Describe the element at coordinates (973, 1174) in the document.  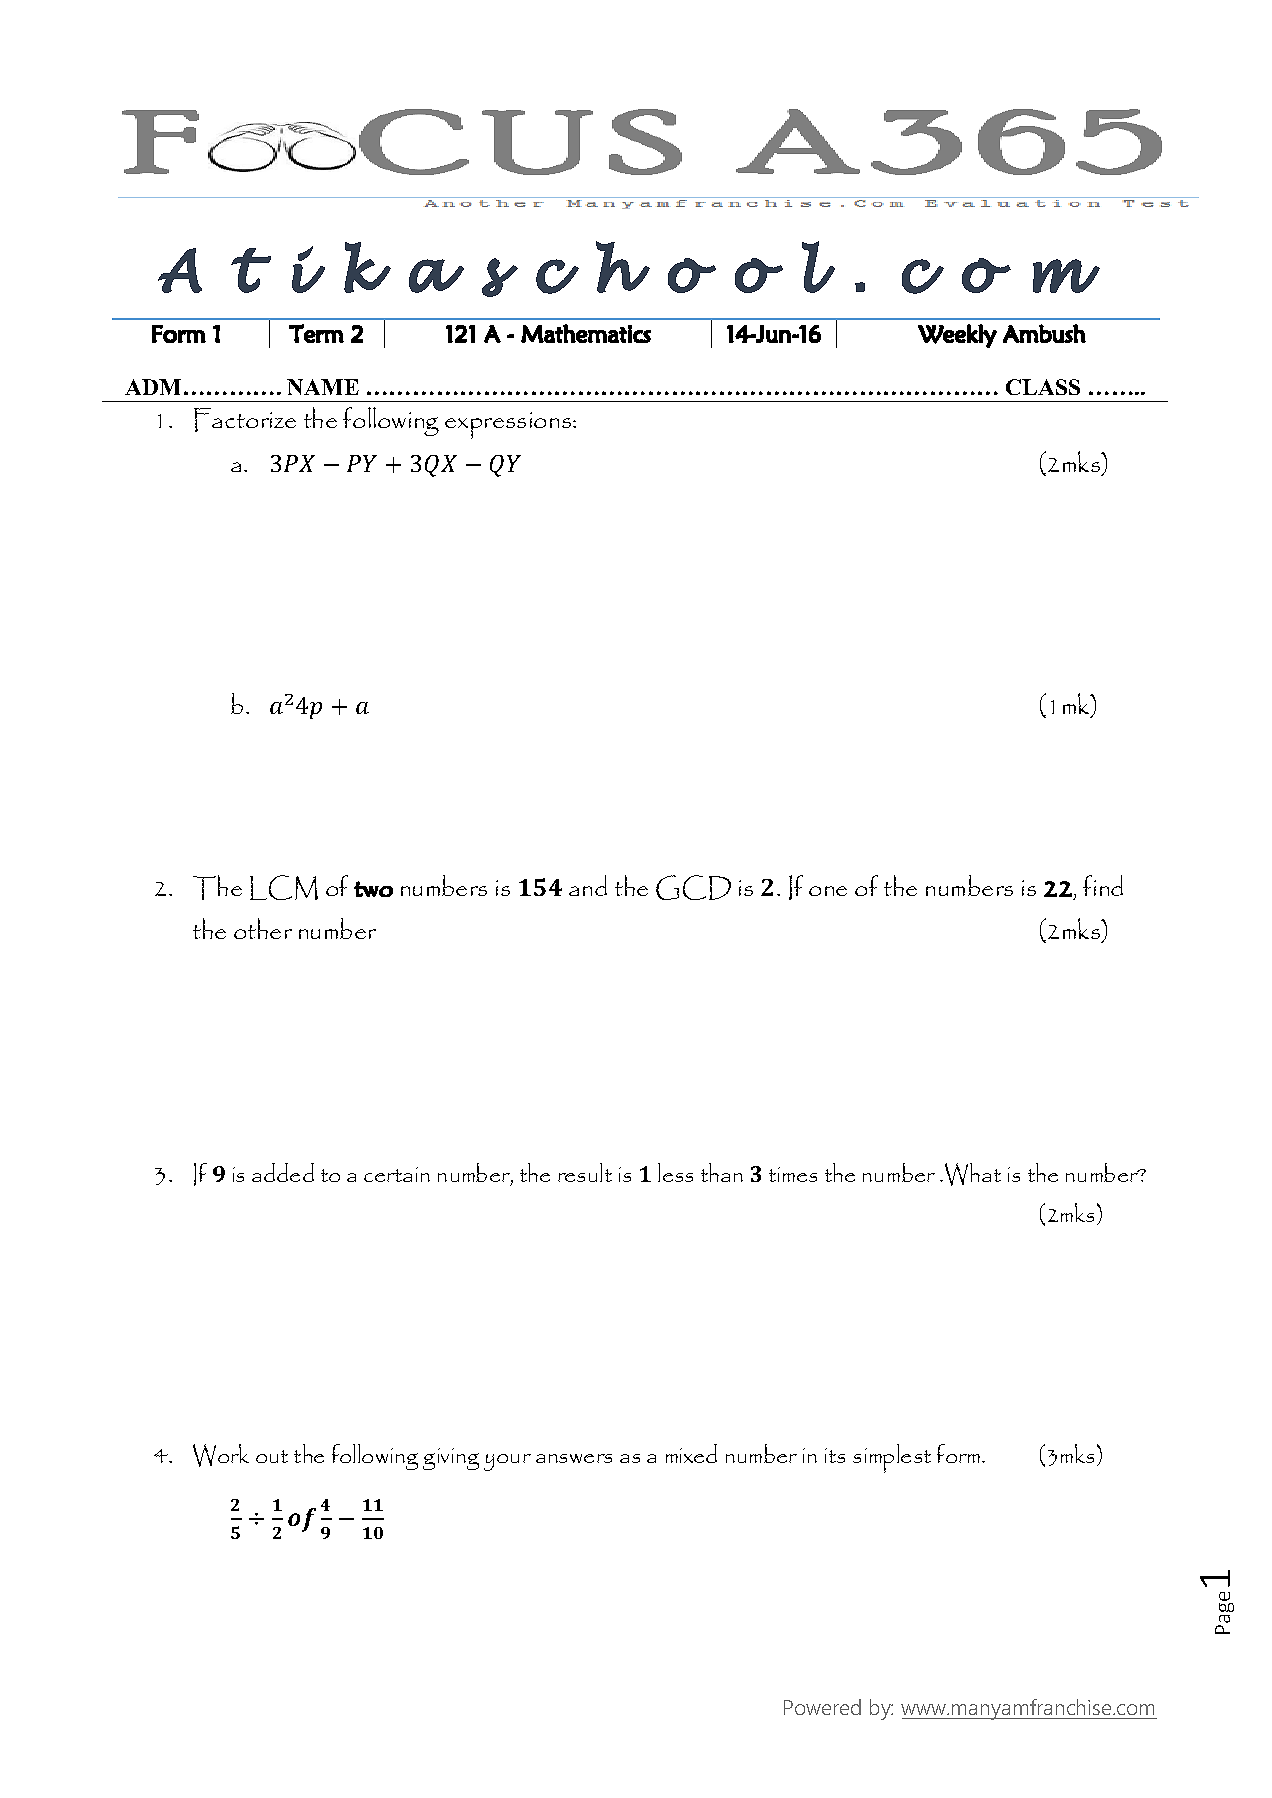
I see `What` at that location.
